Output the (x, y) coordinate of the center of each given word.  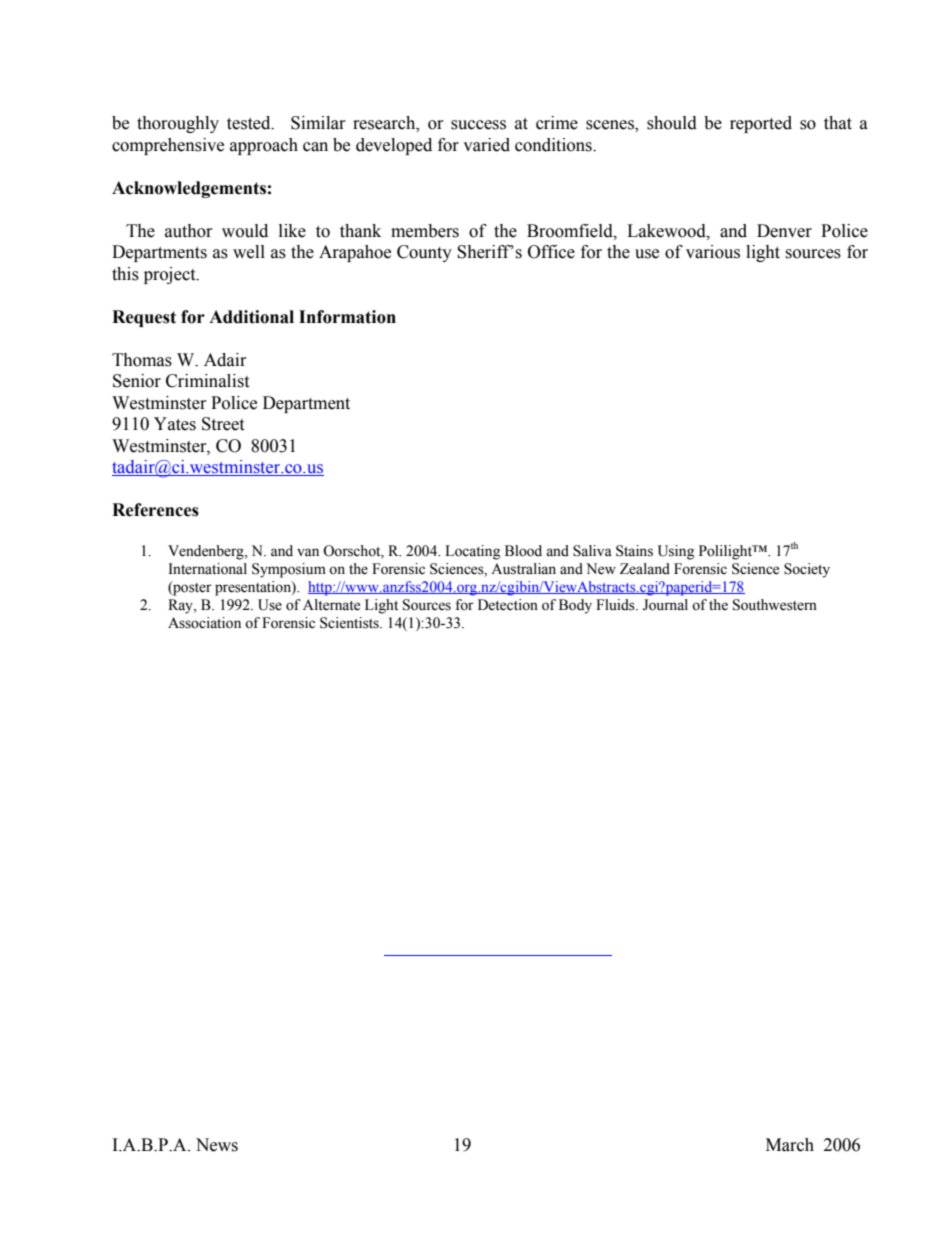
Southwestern (775, 605)
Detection (508, 605)
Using (676, 552)
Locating (472, 552)
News (217, 1145)
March (790, 1145)
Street (223, 424)
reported (761, 124)
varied (486, 145)
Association (204, 623)
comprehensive (168, 146)
